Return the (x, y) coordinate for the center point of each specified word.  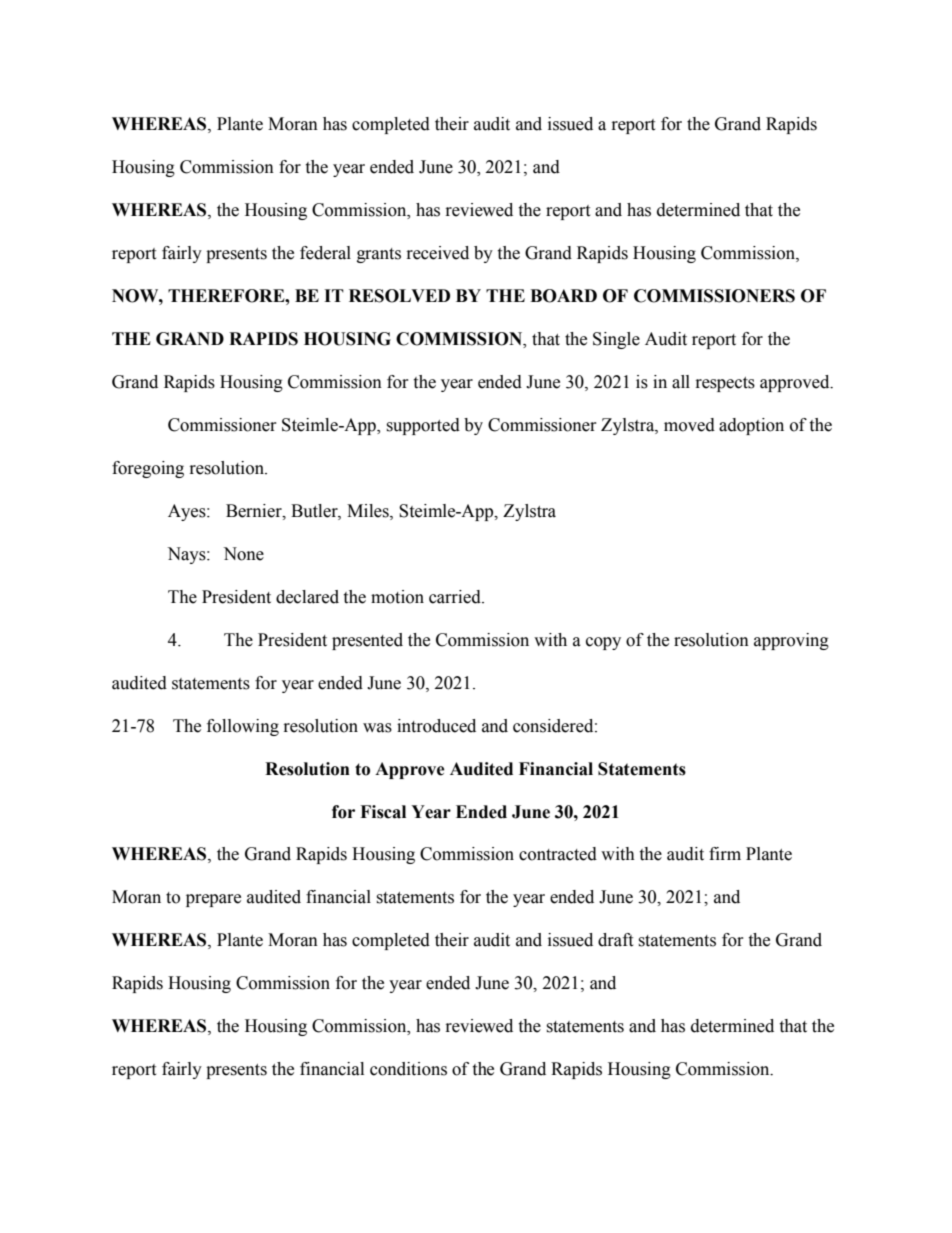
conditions (408, 1069)
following (243, 727)
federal (325, 253)
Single (616, 340)
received (438, 253)
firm (725, 853)
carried (456, 597)
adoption (751, 426)
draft (615, 940)
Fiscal (383, 812)
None (243, 554)
